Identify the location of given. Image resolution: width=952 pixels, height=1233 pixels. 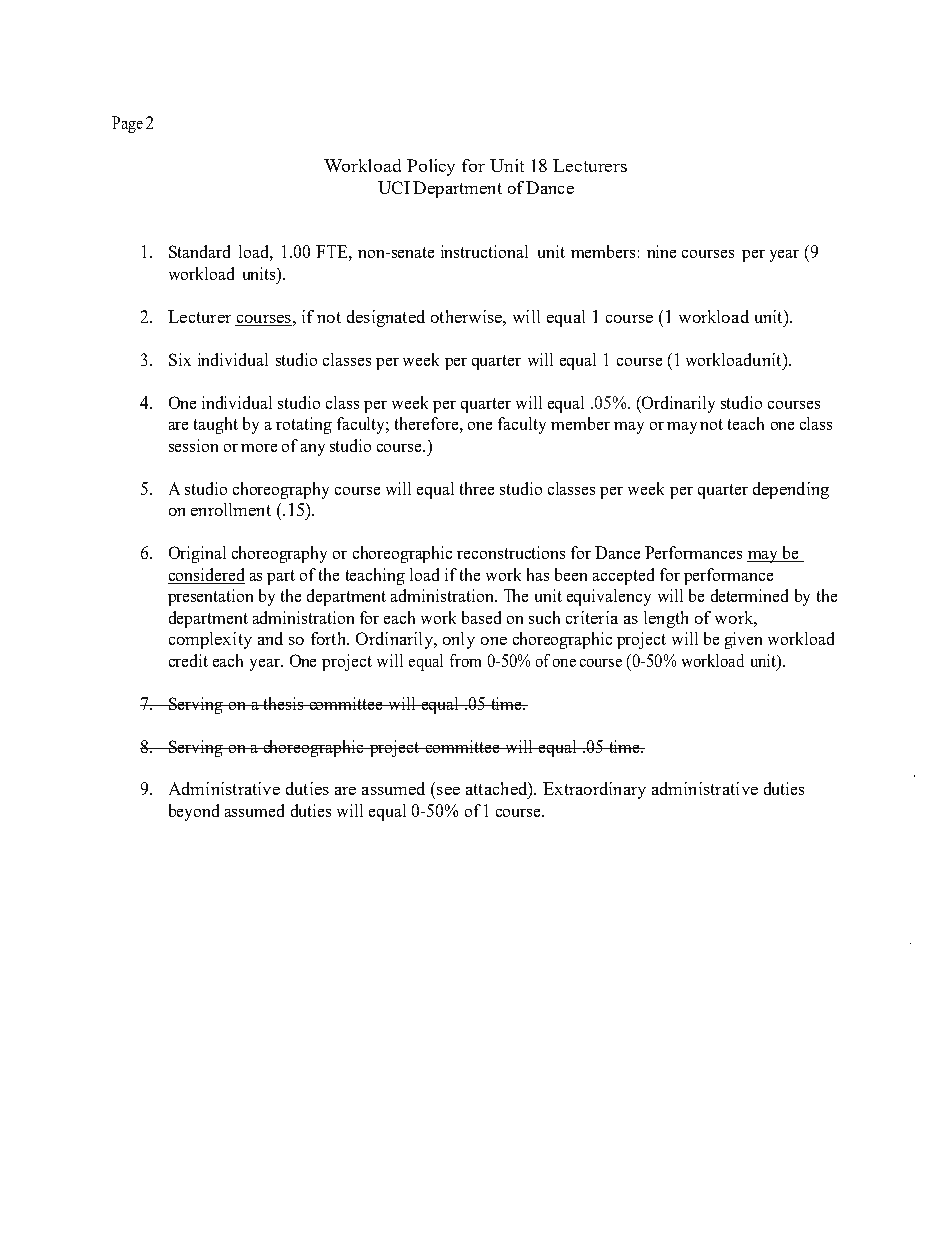
(743, 640).
